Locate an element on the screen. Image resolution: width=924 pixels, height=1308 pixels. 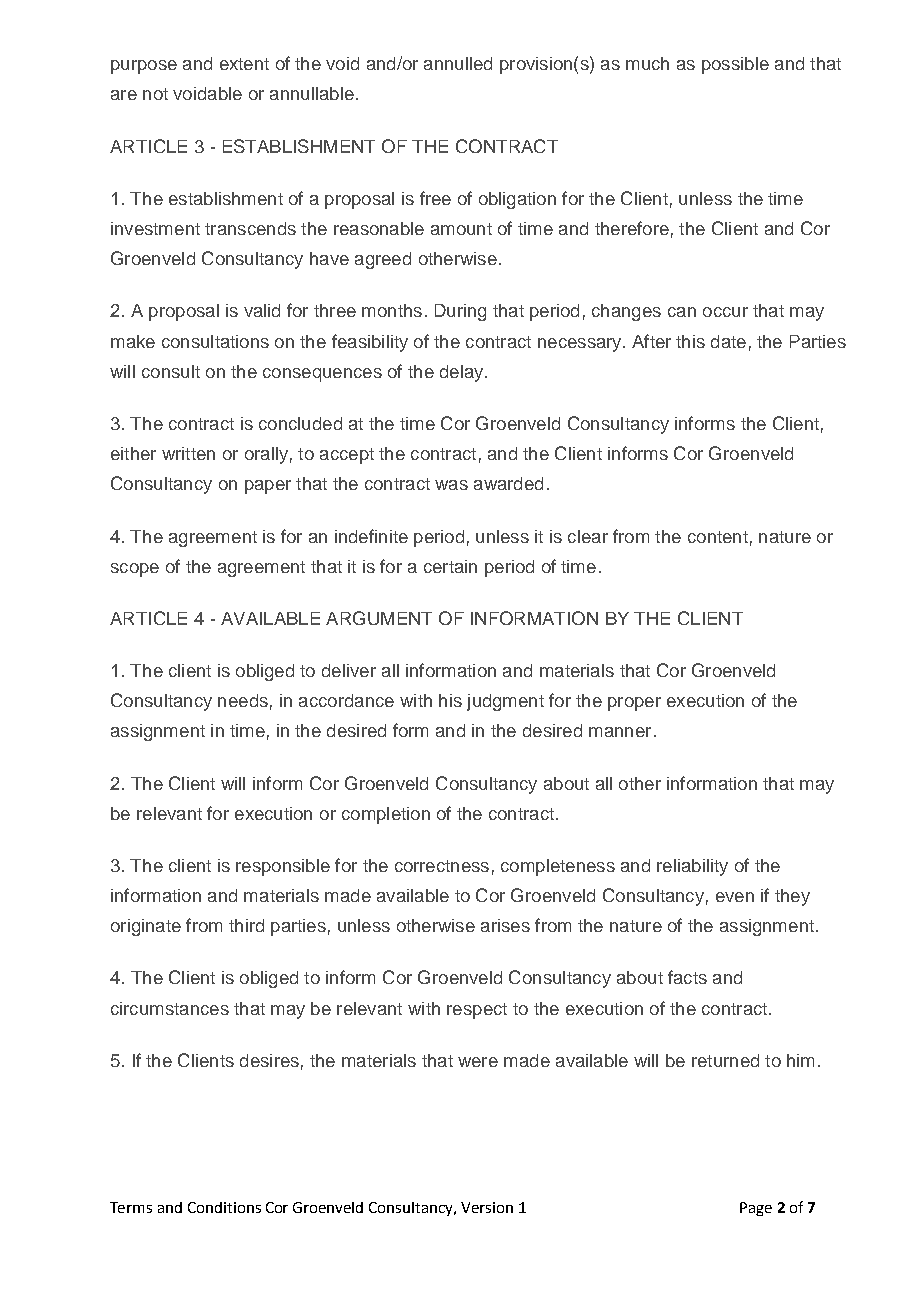
arises is located at coordinates (505, 925).
